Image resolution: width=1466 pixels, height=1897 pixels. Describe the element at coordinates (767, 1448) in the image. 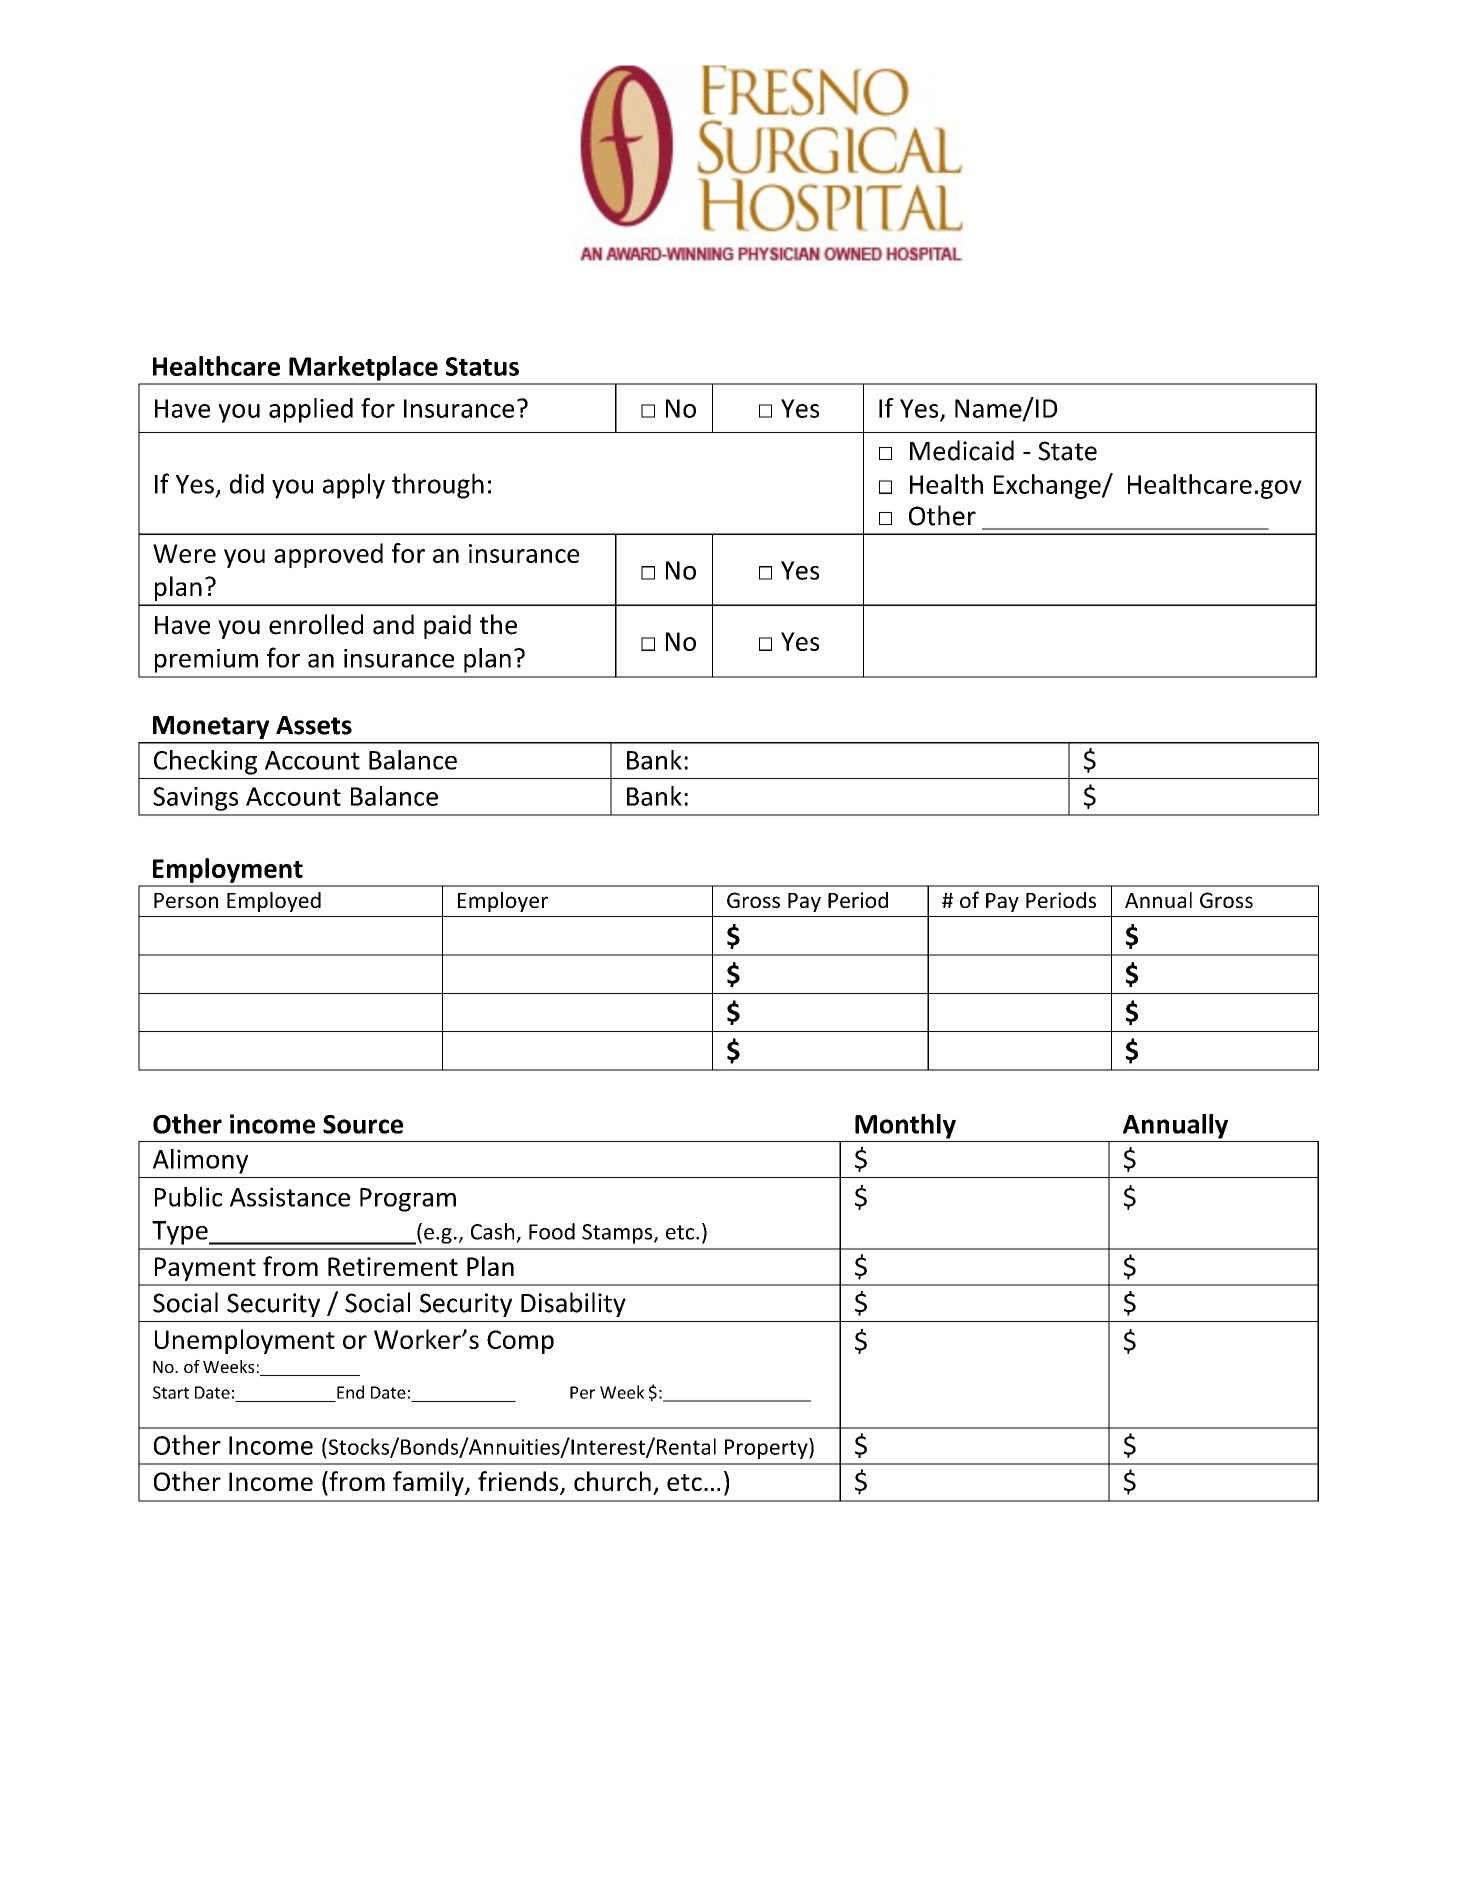

I see `Property` at that location.
